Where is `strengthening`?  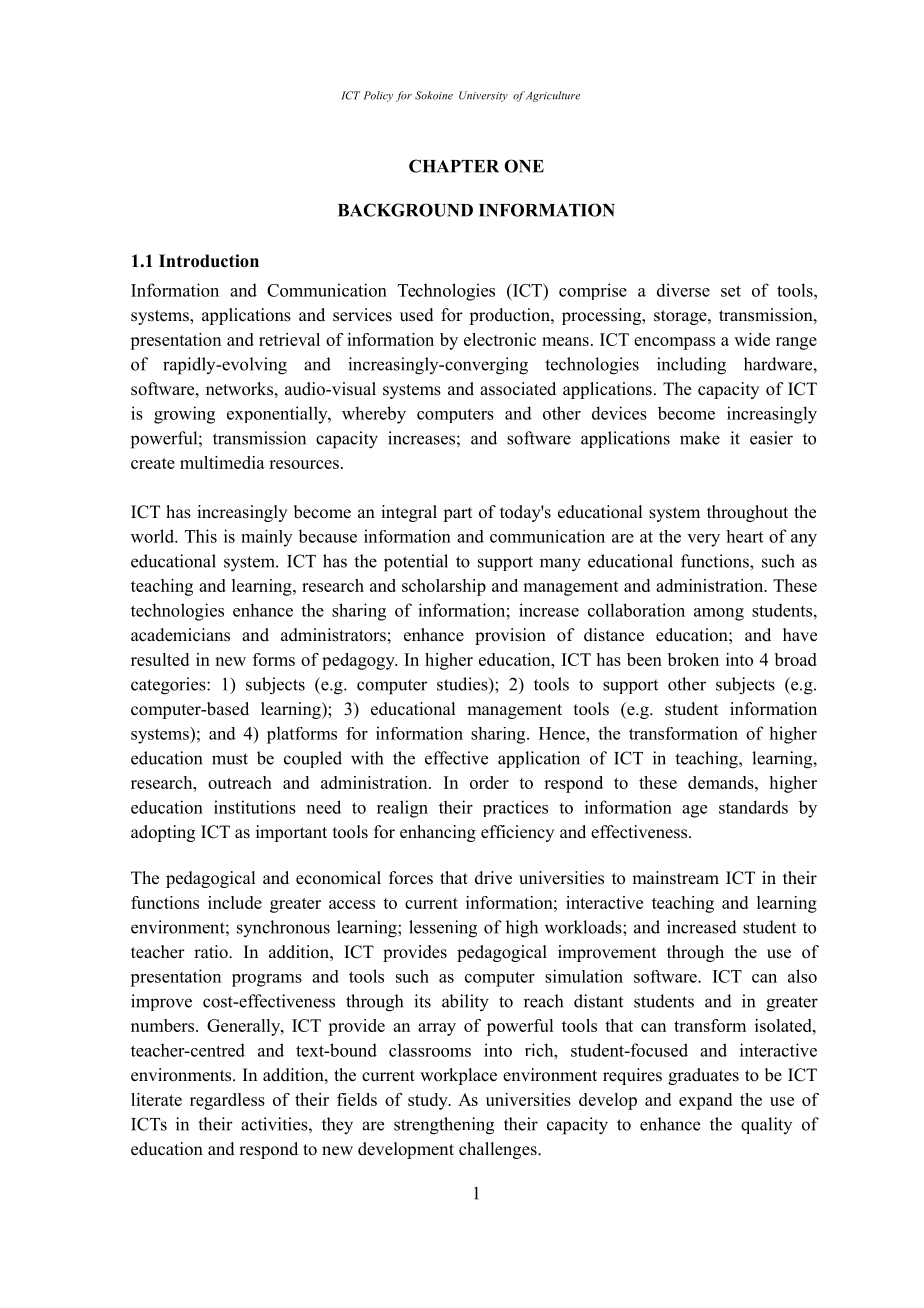 strengthening is located at coordinates (444, 1126).
